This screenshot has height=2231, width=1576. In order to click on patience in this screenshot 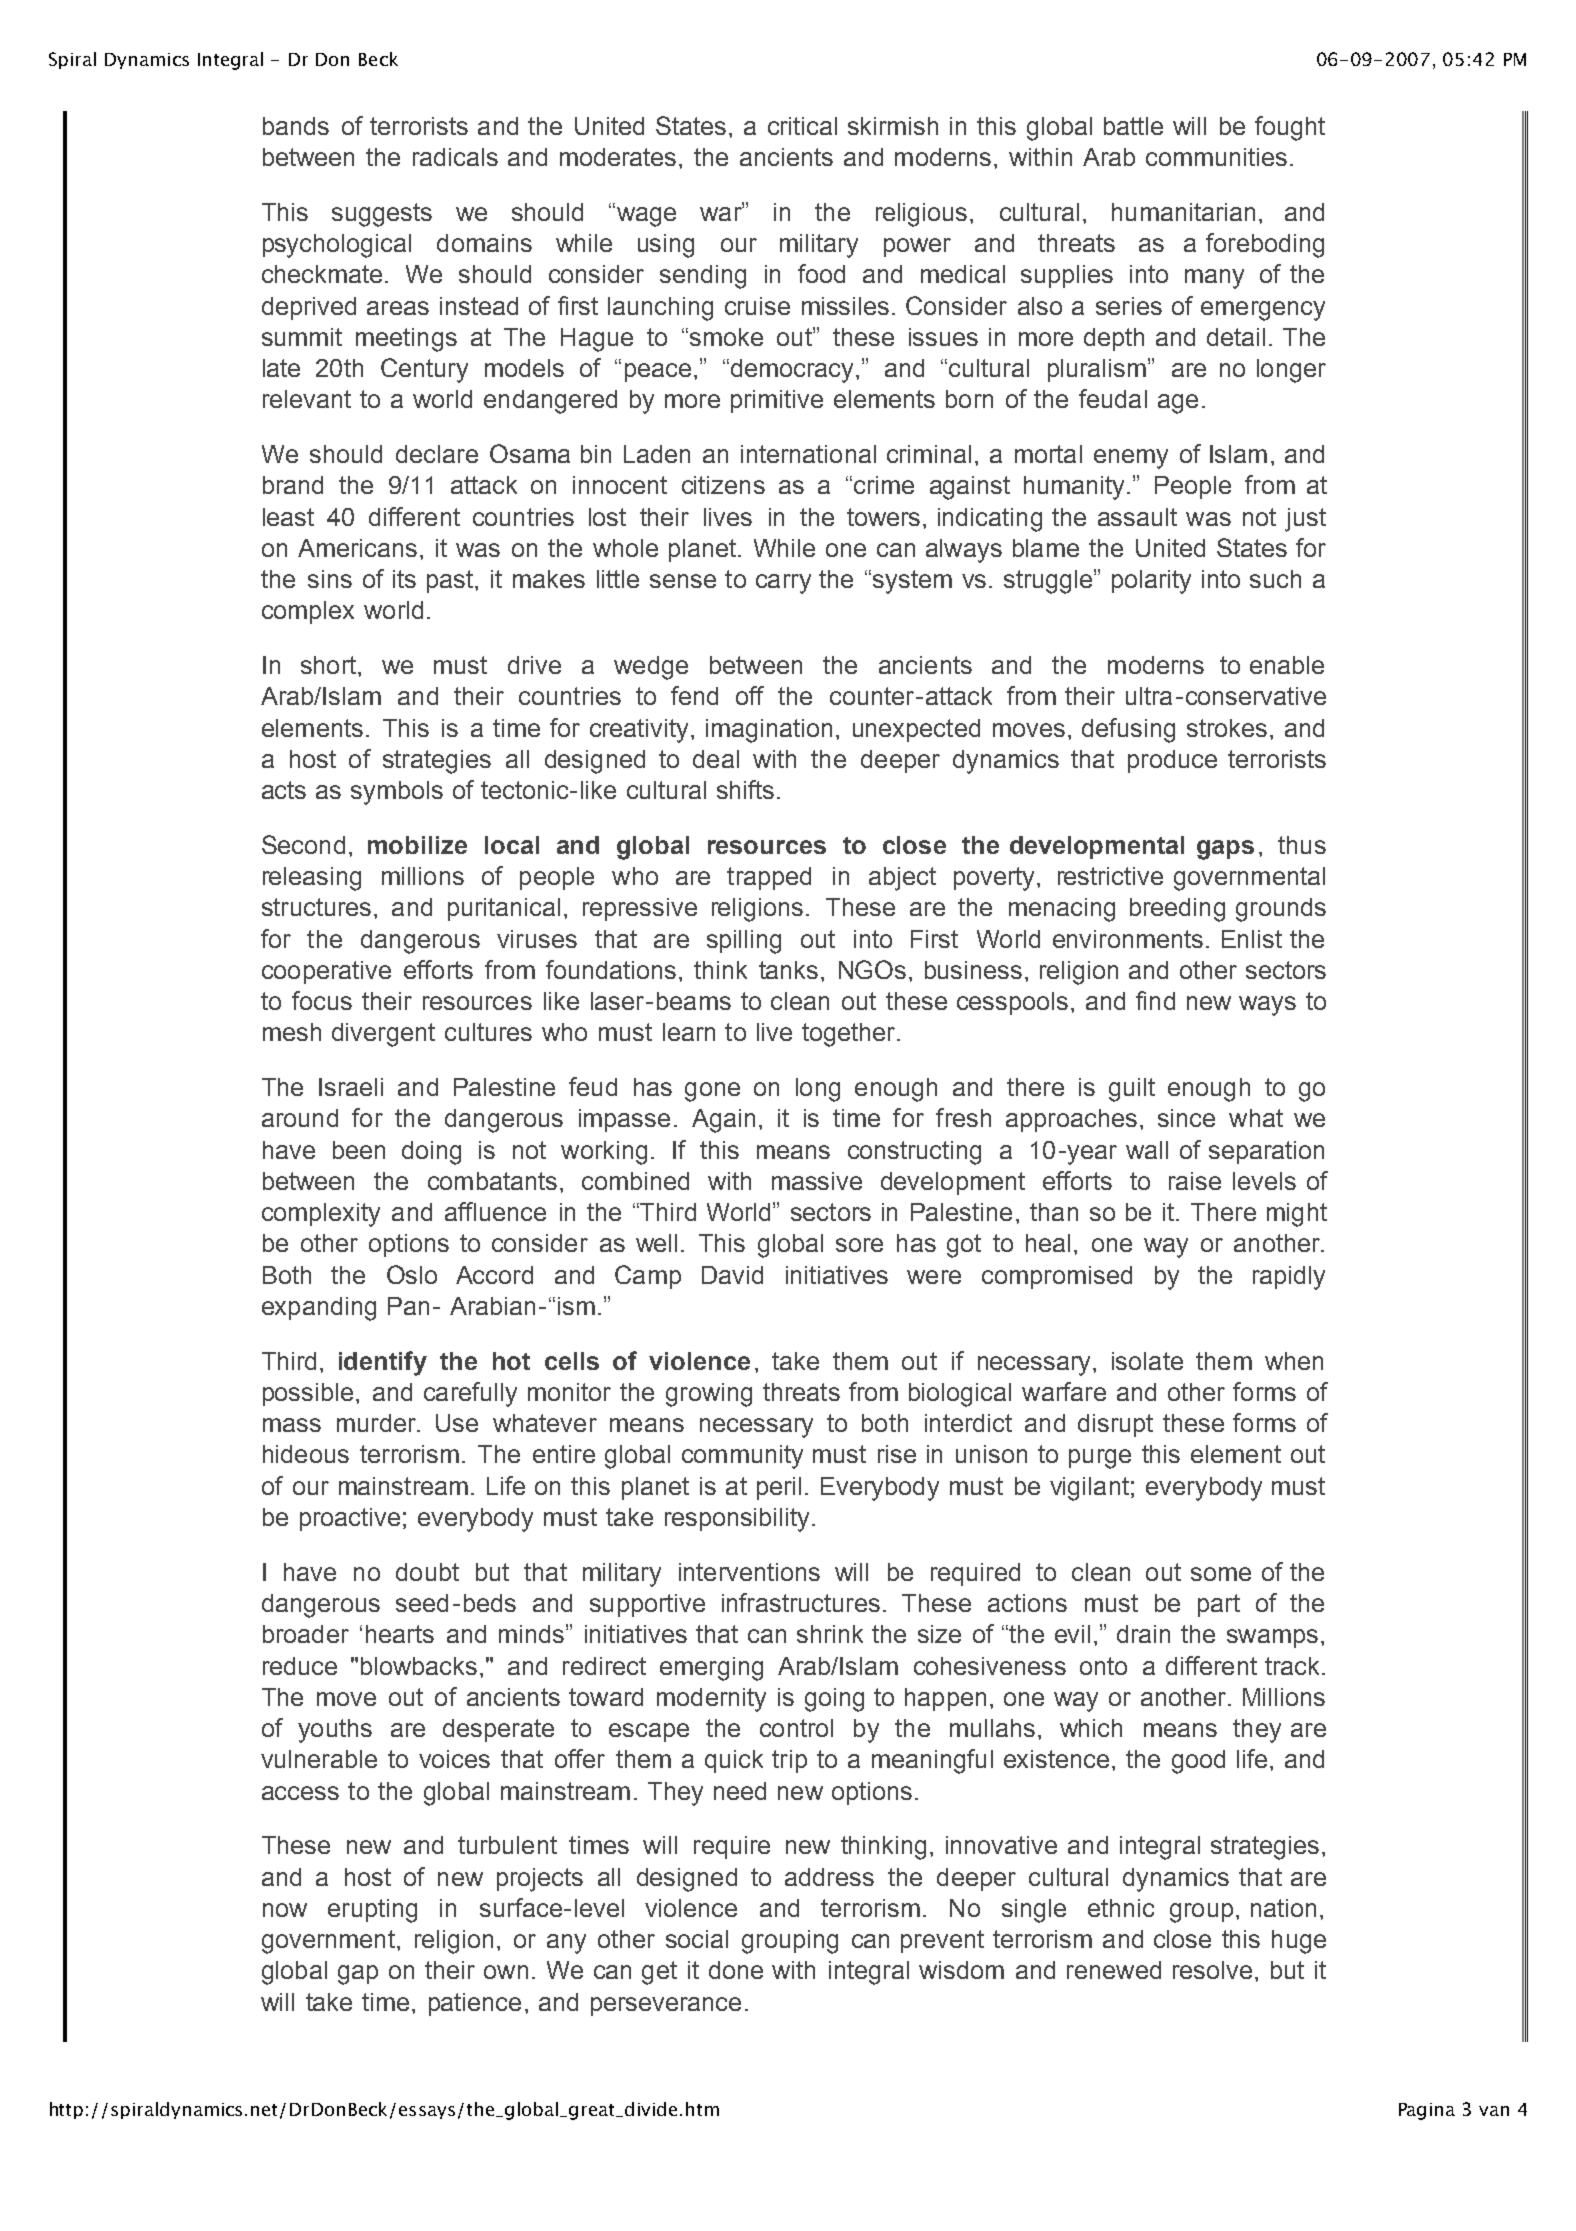, I will do `click(475, 2004)`.
